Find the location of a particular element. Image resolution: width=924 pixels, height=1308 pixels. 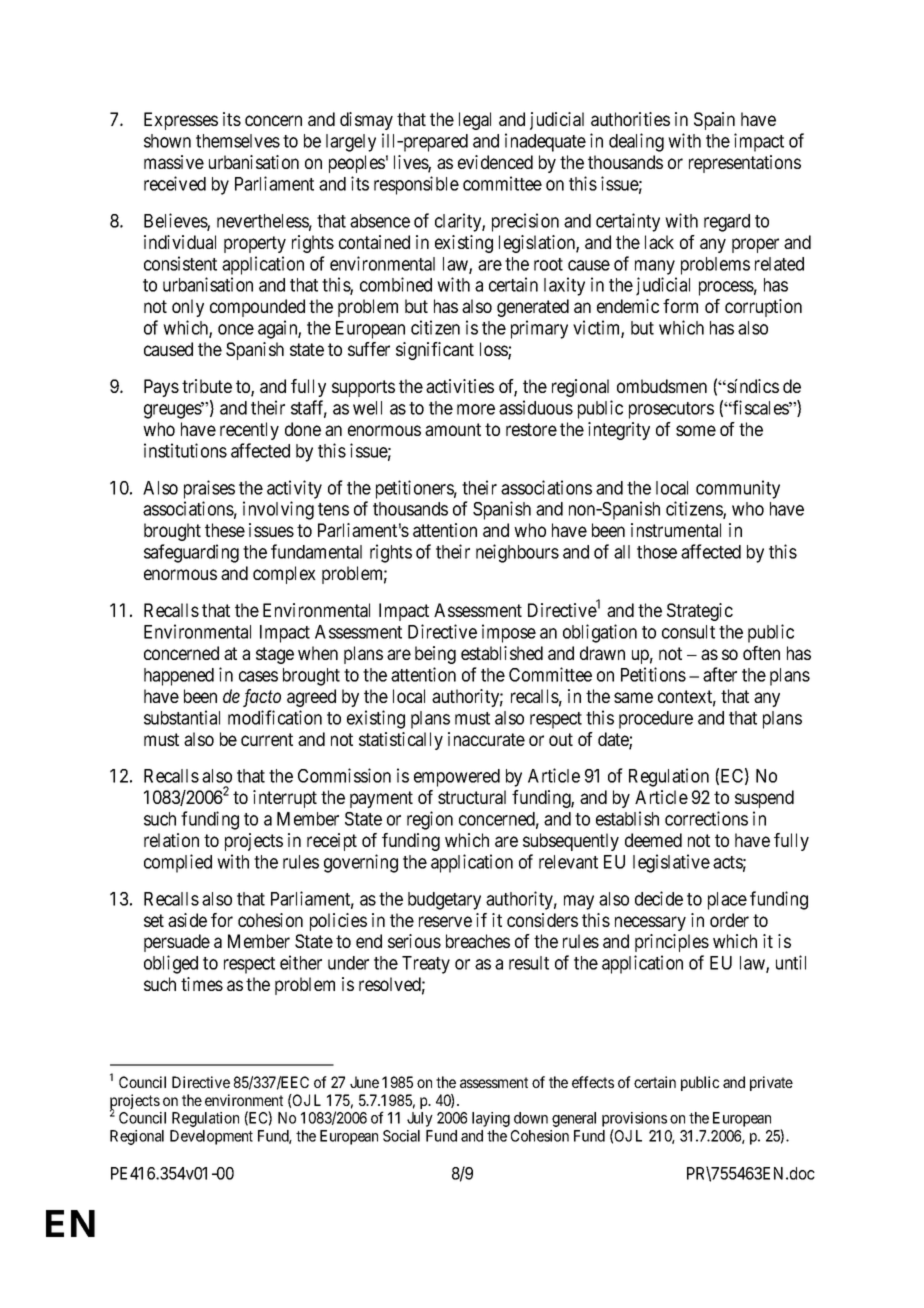

budgetary is located at coordinates (444, 901).
